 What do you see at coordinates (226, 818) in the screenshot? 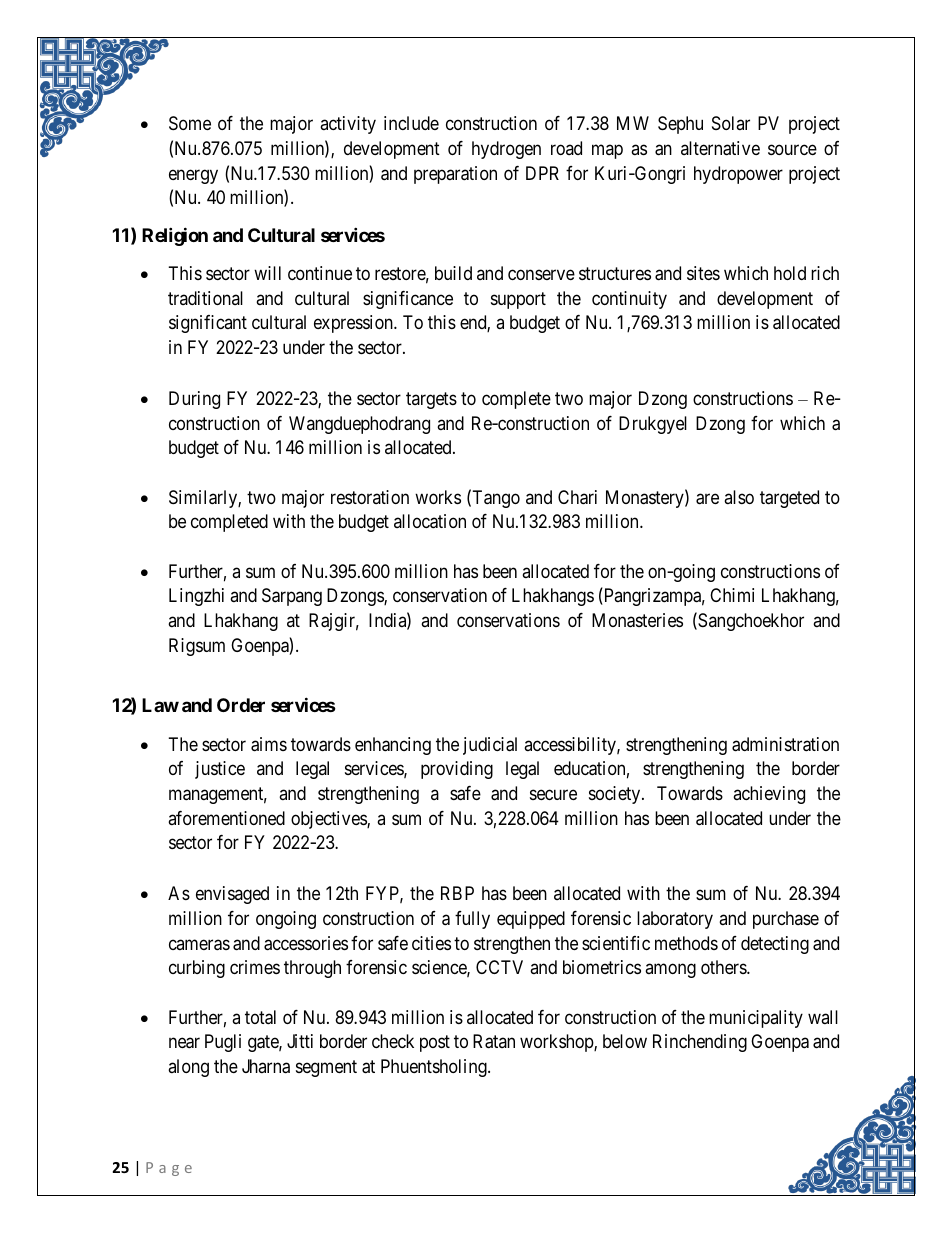
I see `aforementioned` at bounding box center [226, 818].
